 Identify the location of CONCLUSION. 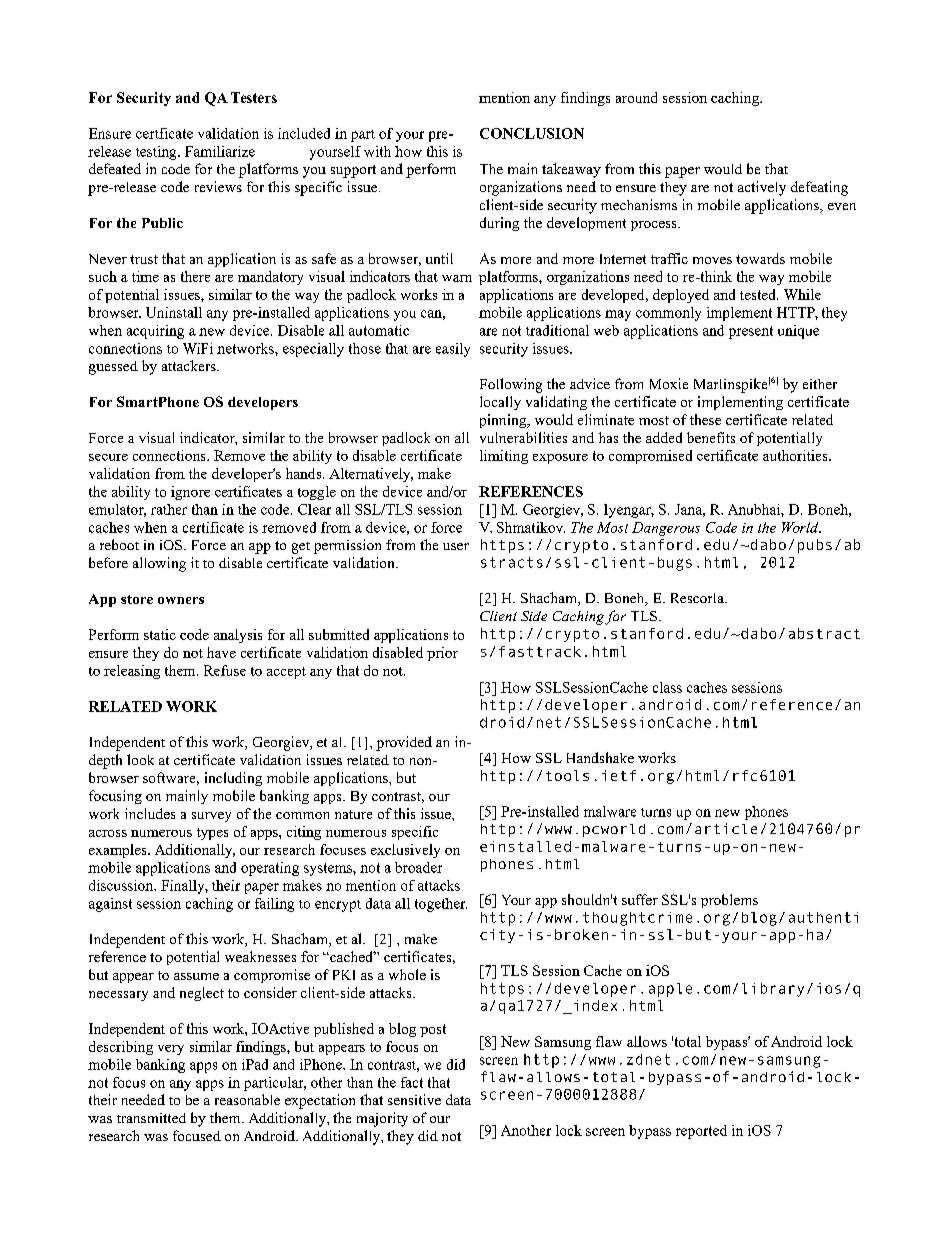
(532, 133).
